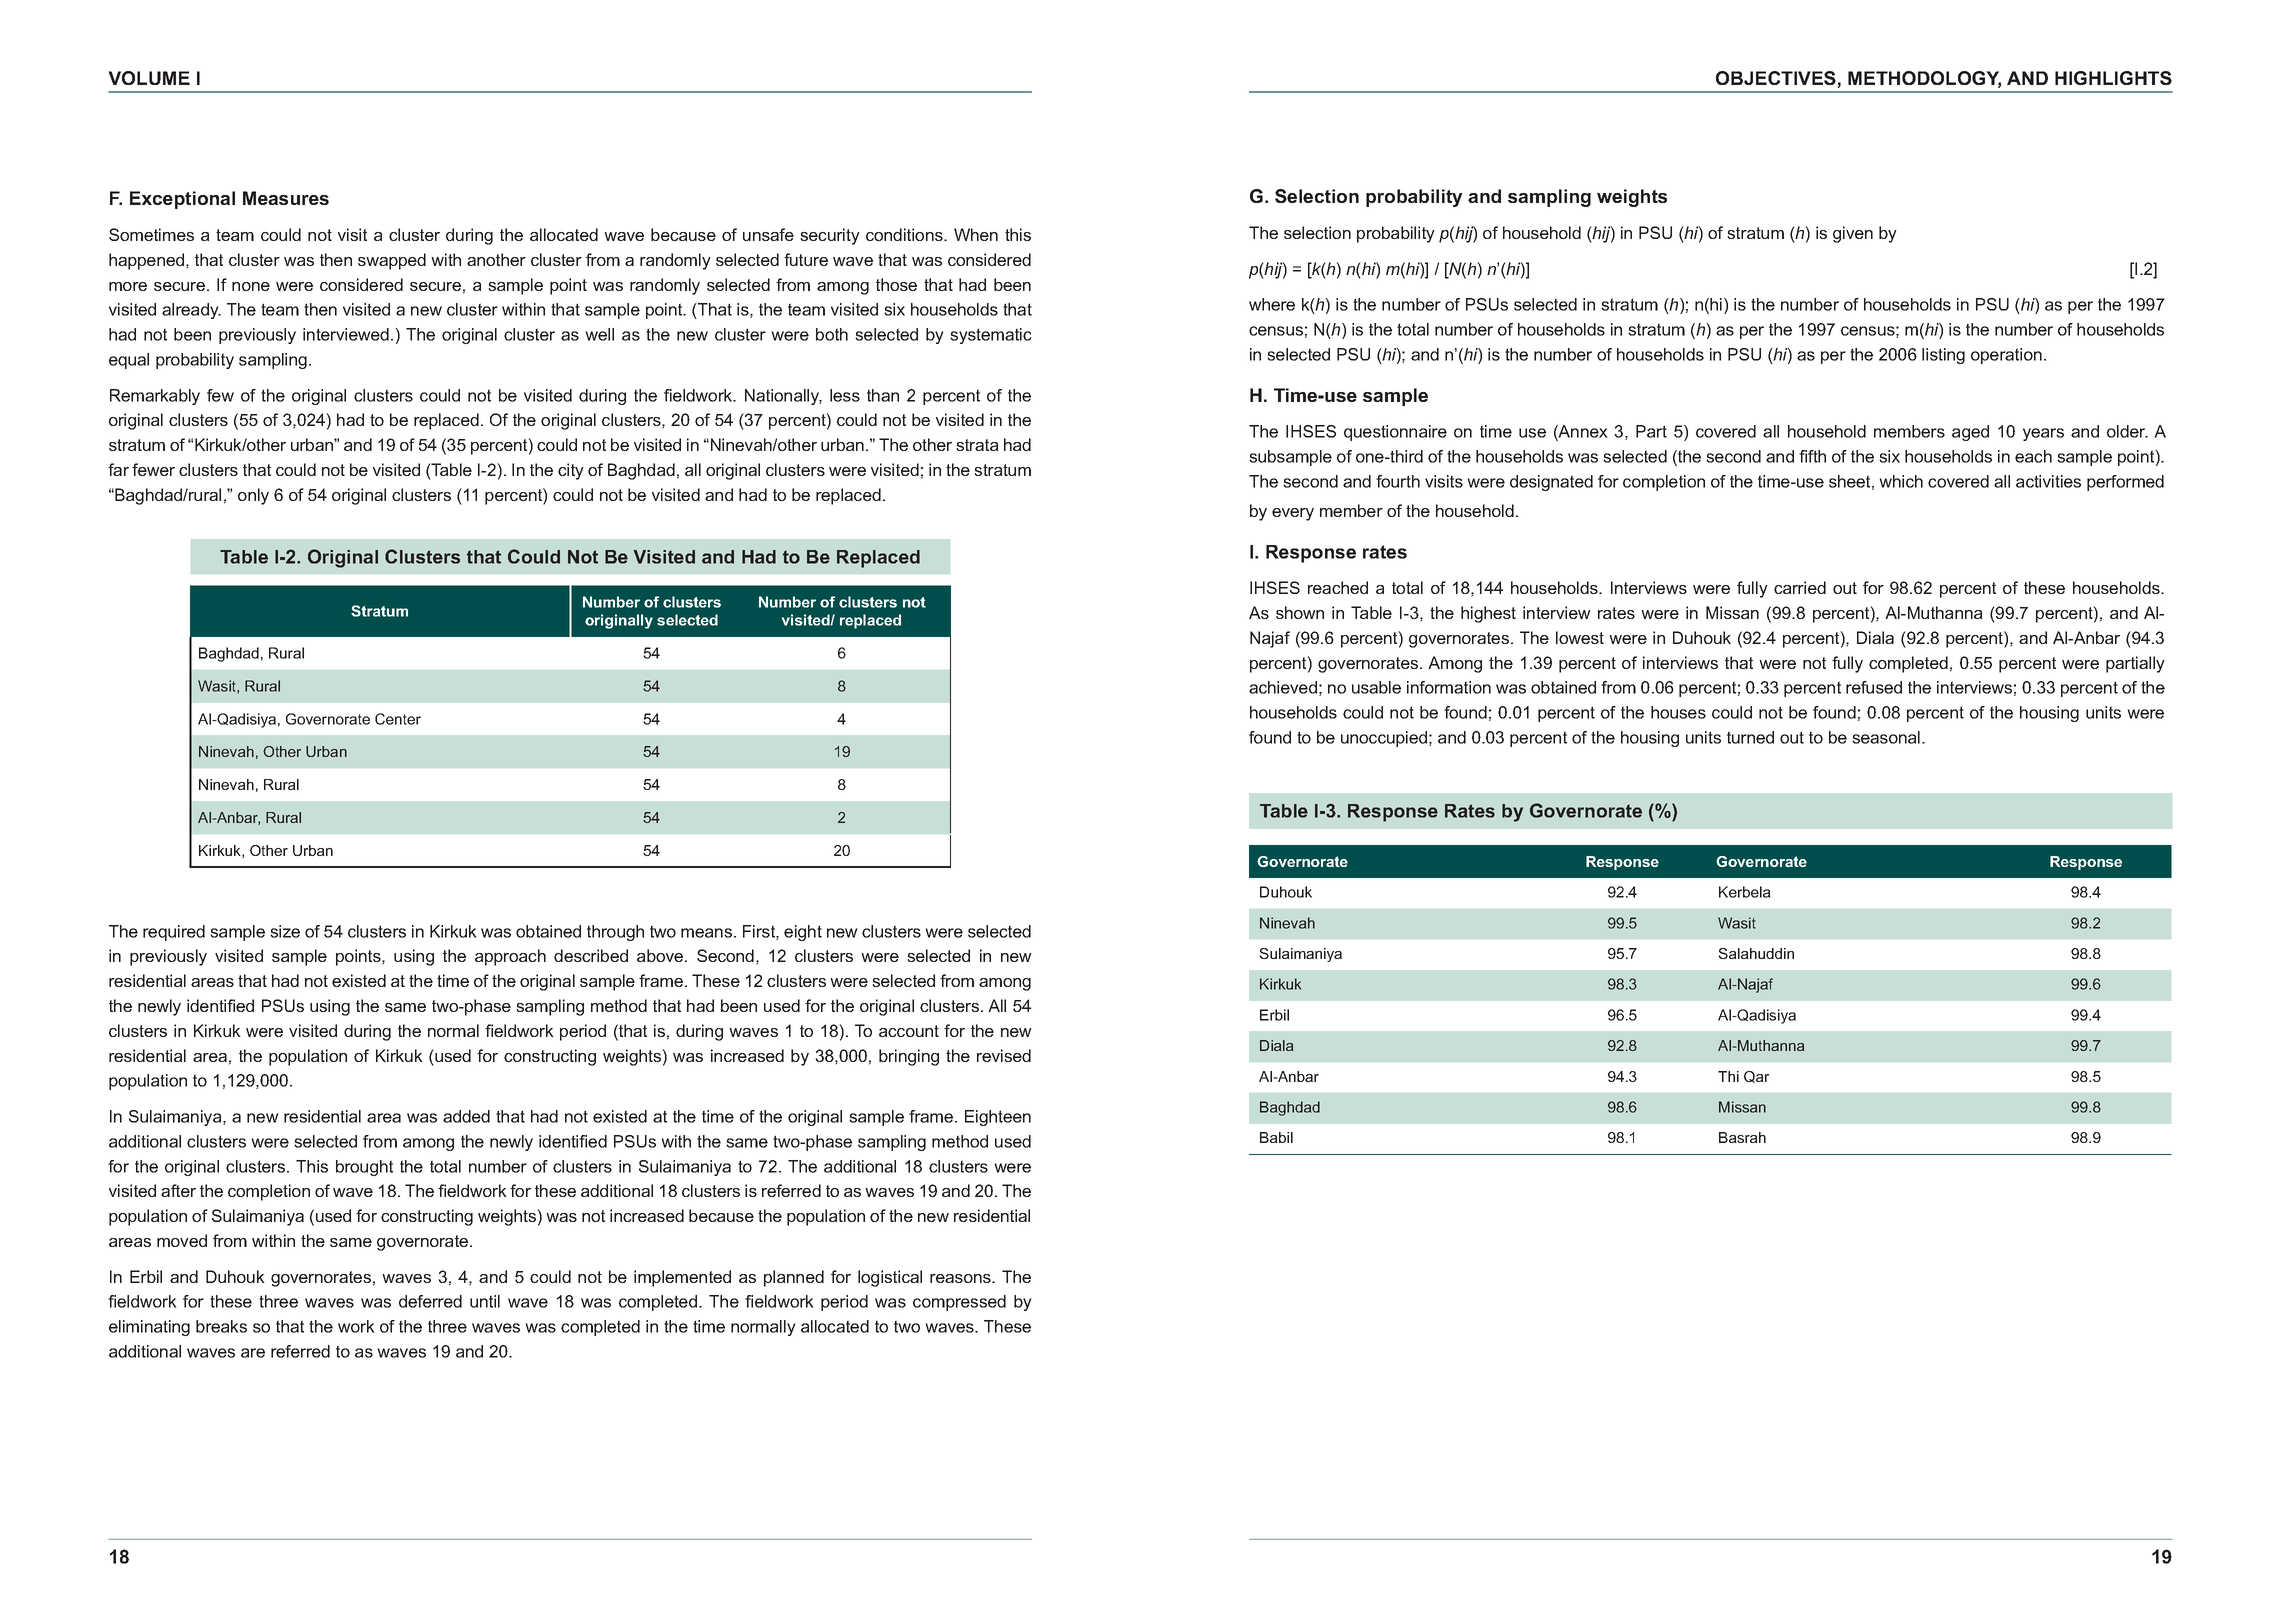 The height and width of the image is (1613, 2281). Describe the element at coordinates (155, 397) in the image. I see `Remarkably` at that location.
